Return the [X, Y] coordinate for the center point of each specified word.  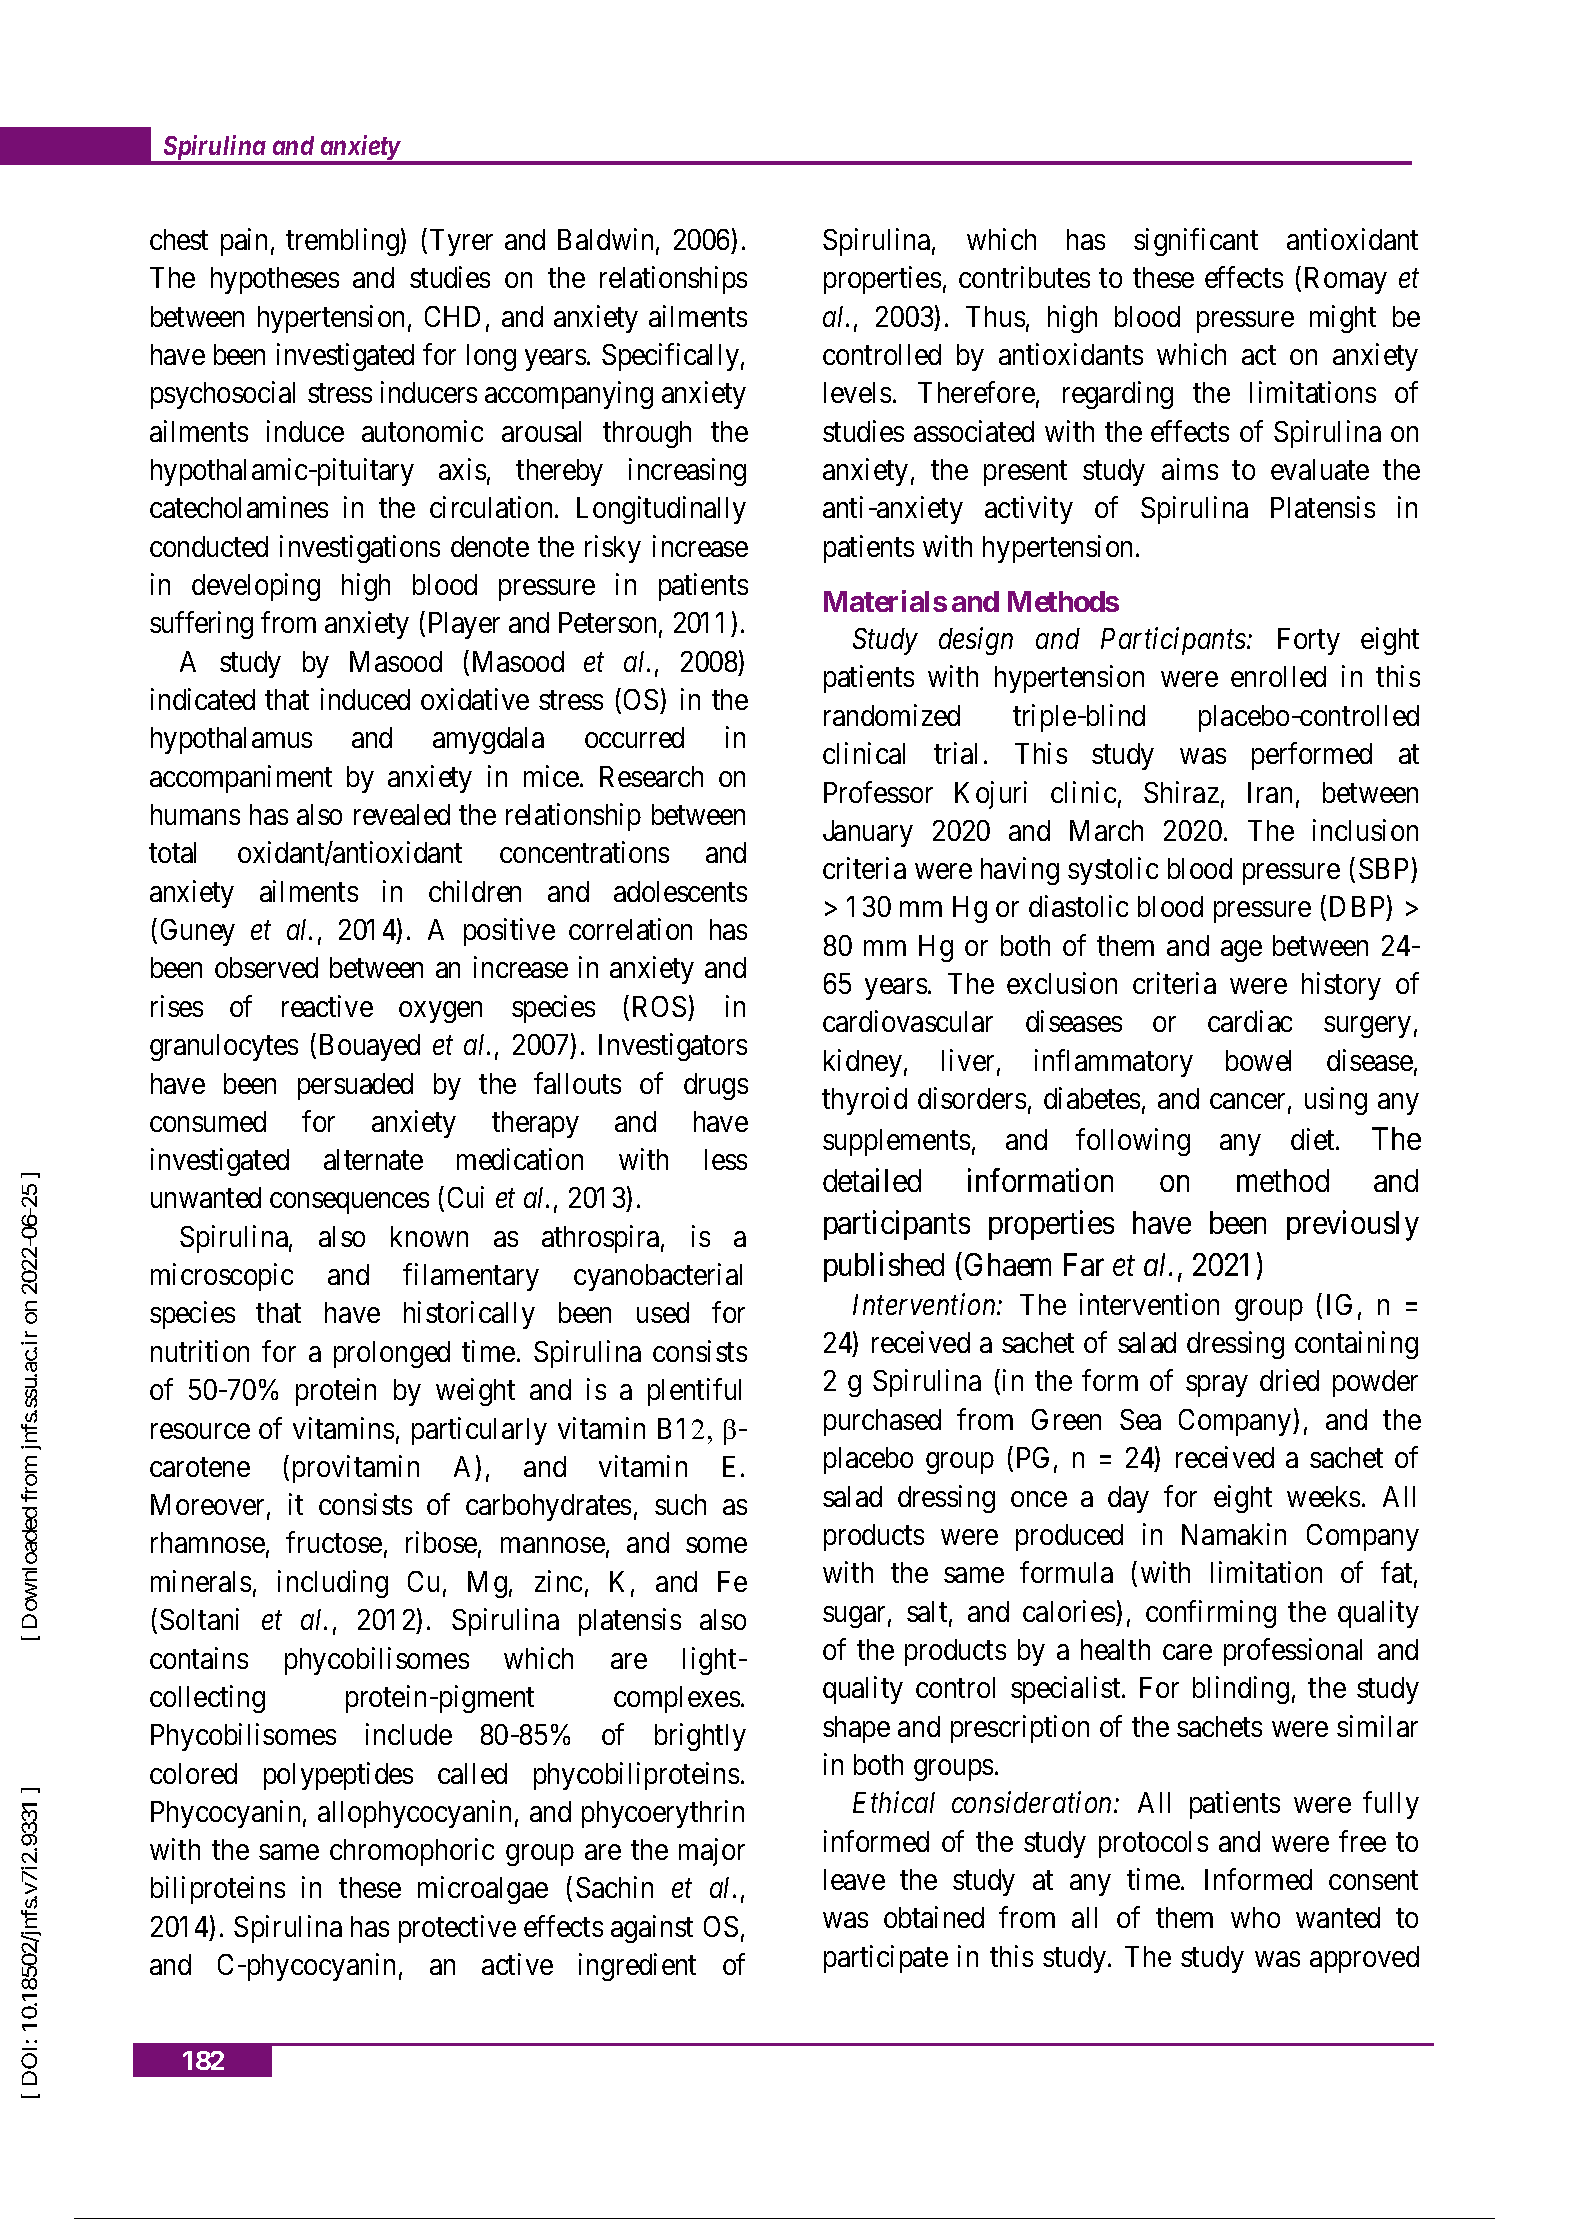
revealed [402, 814]
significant [1196, 242]
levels [857, 392]
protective [457, 1929]
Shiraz [1181, 792]
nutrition [200, 1351]
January [868, 833]
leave [854, 1879]
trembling [343, 242]
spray [1216, 1386]
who [1255, 1917]
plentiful [694, 1392]
